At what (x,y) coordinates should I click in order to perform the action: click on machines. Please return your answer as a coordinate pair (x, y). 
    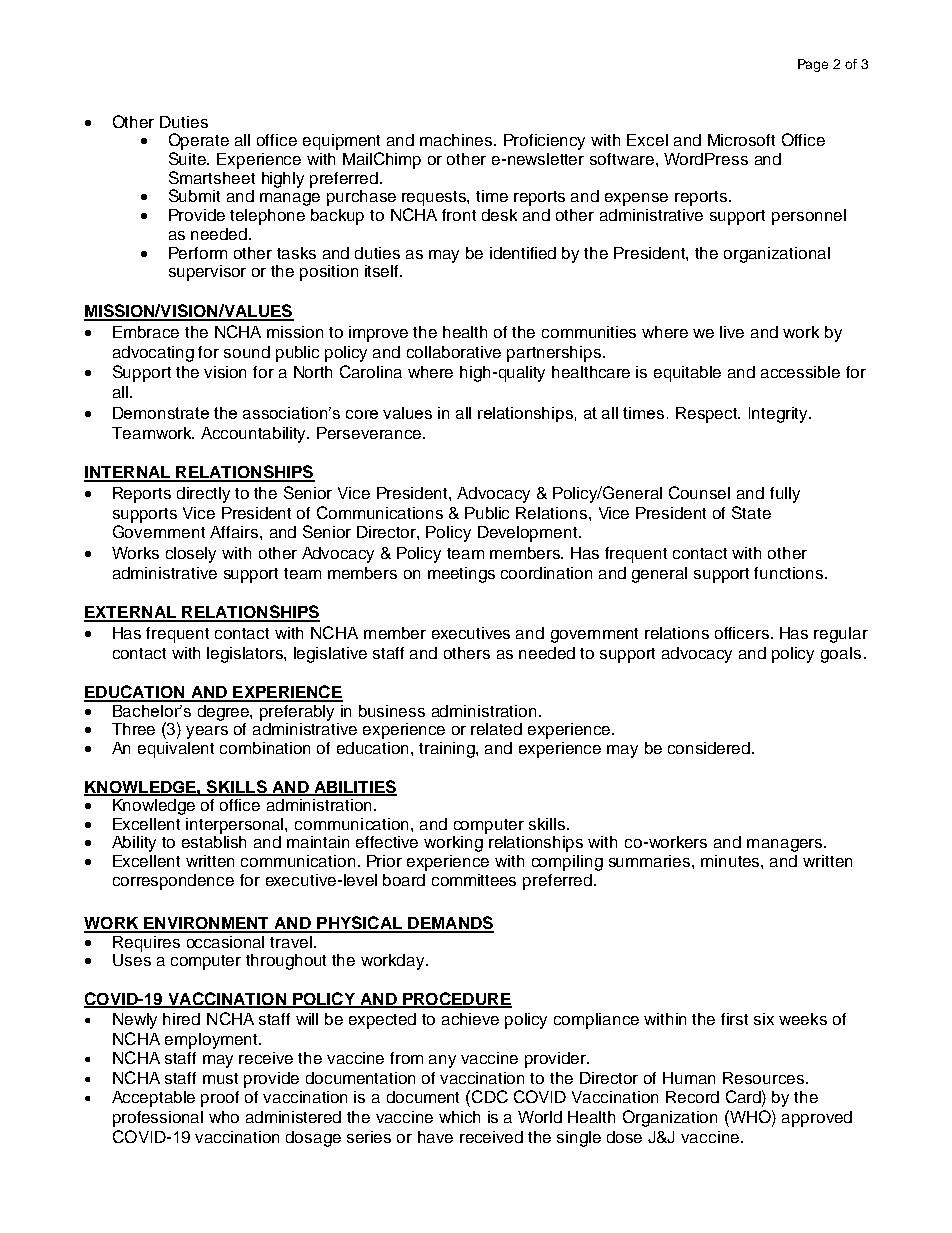
    Looking at the image, I should click on (457, 140).
